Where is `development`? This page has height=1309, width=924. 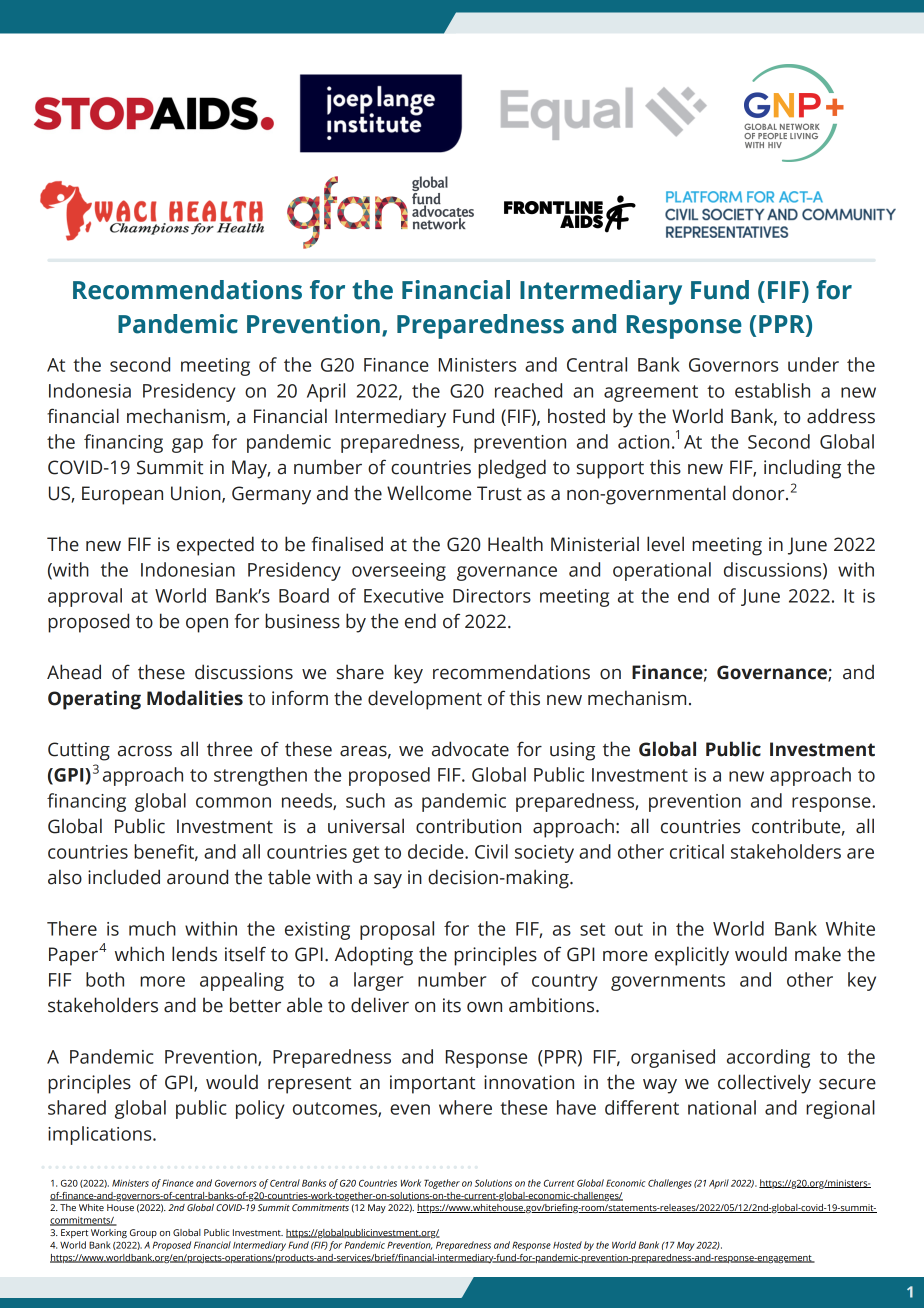
development is located at coordinates (425, 700).
